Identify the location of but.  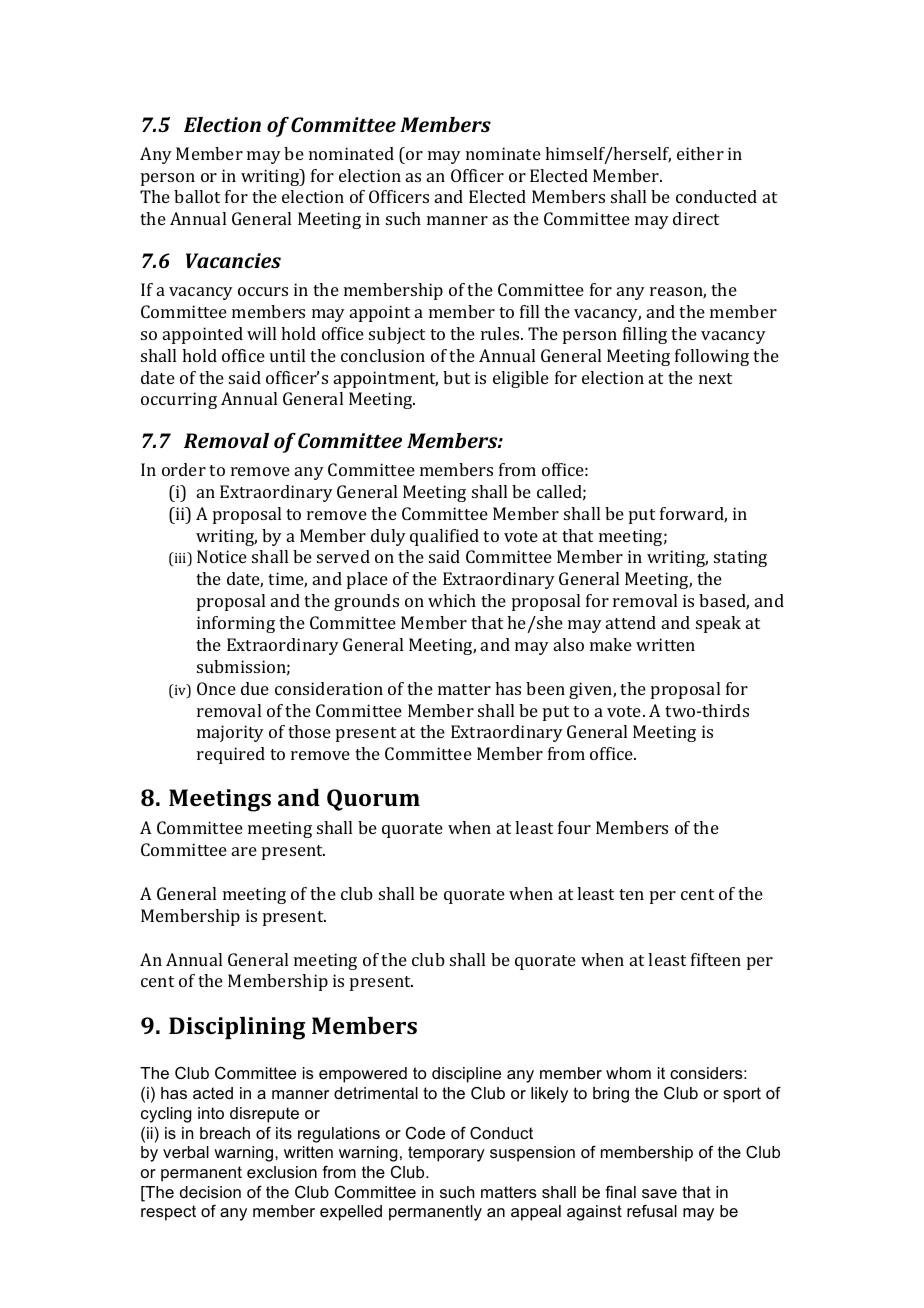
(456, 377).
